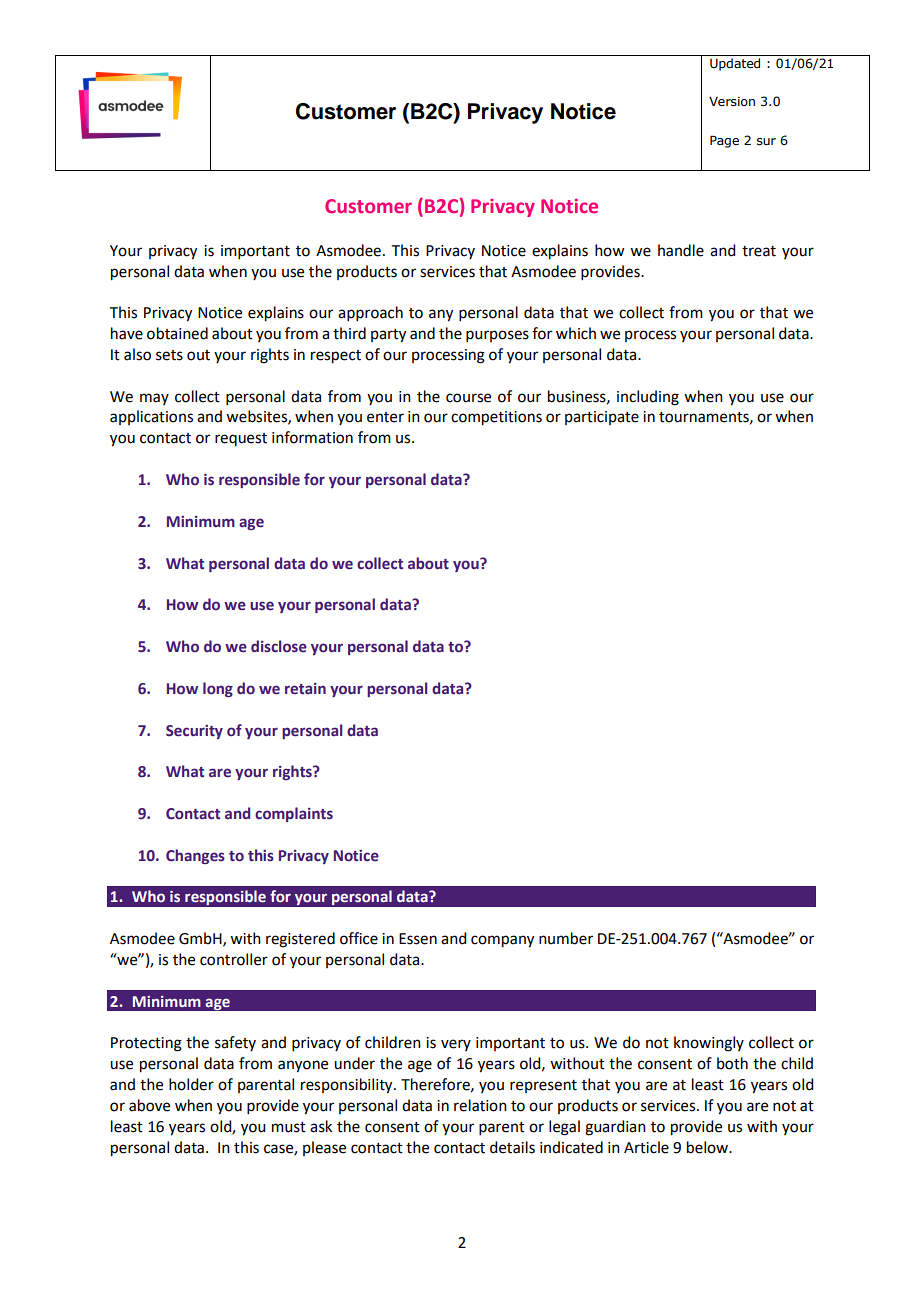  What do you see at coordinates (468, 398) in the screenshot?
I see `course` at bounding box center [468, 398].
